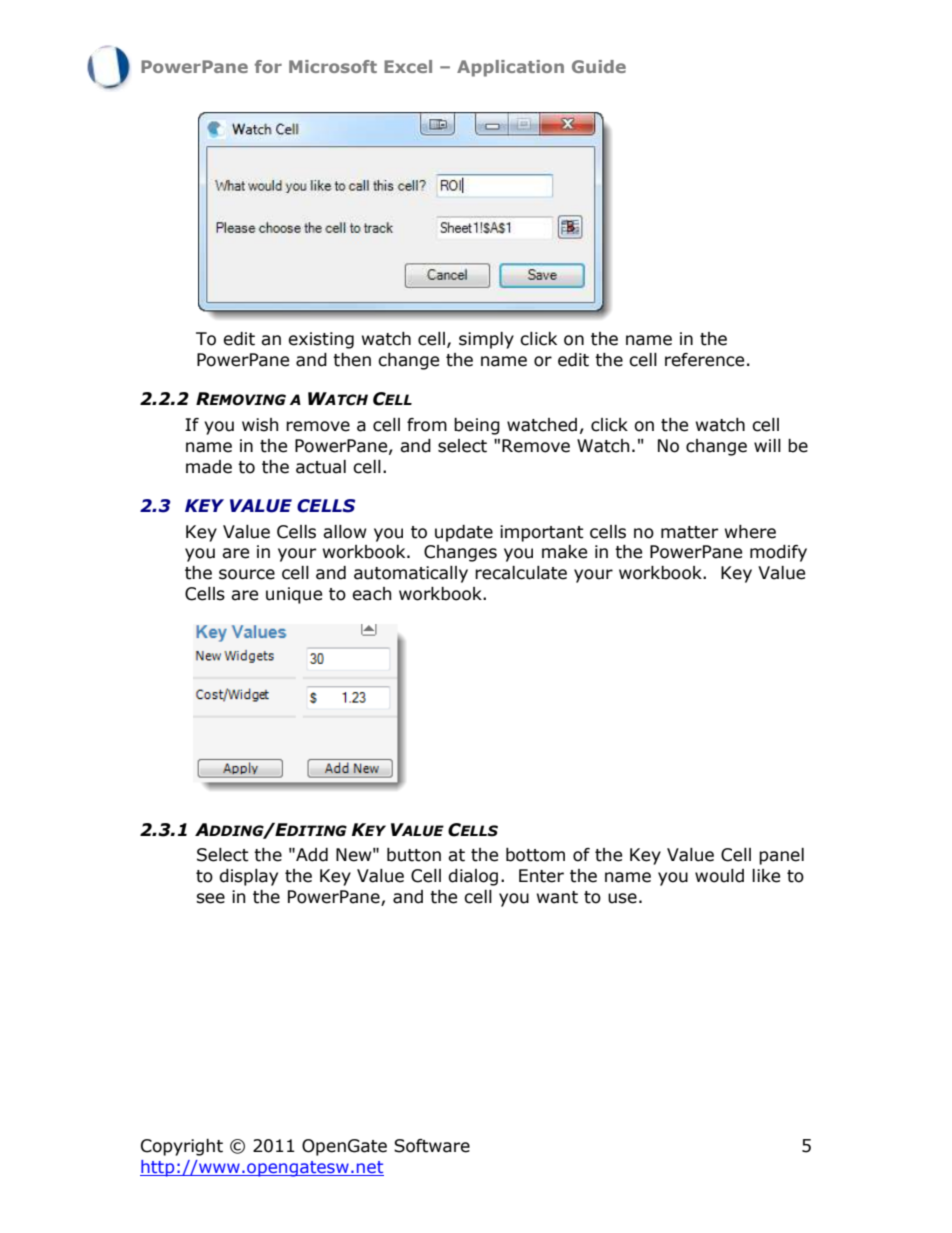 This screenshot has height=1233, width=952. Describe the element at coordinates (432, 1146) in the screenshot. I see `Software` at that location.
